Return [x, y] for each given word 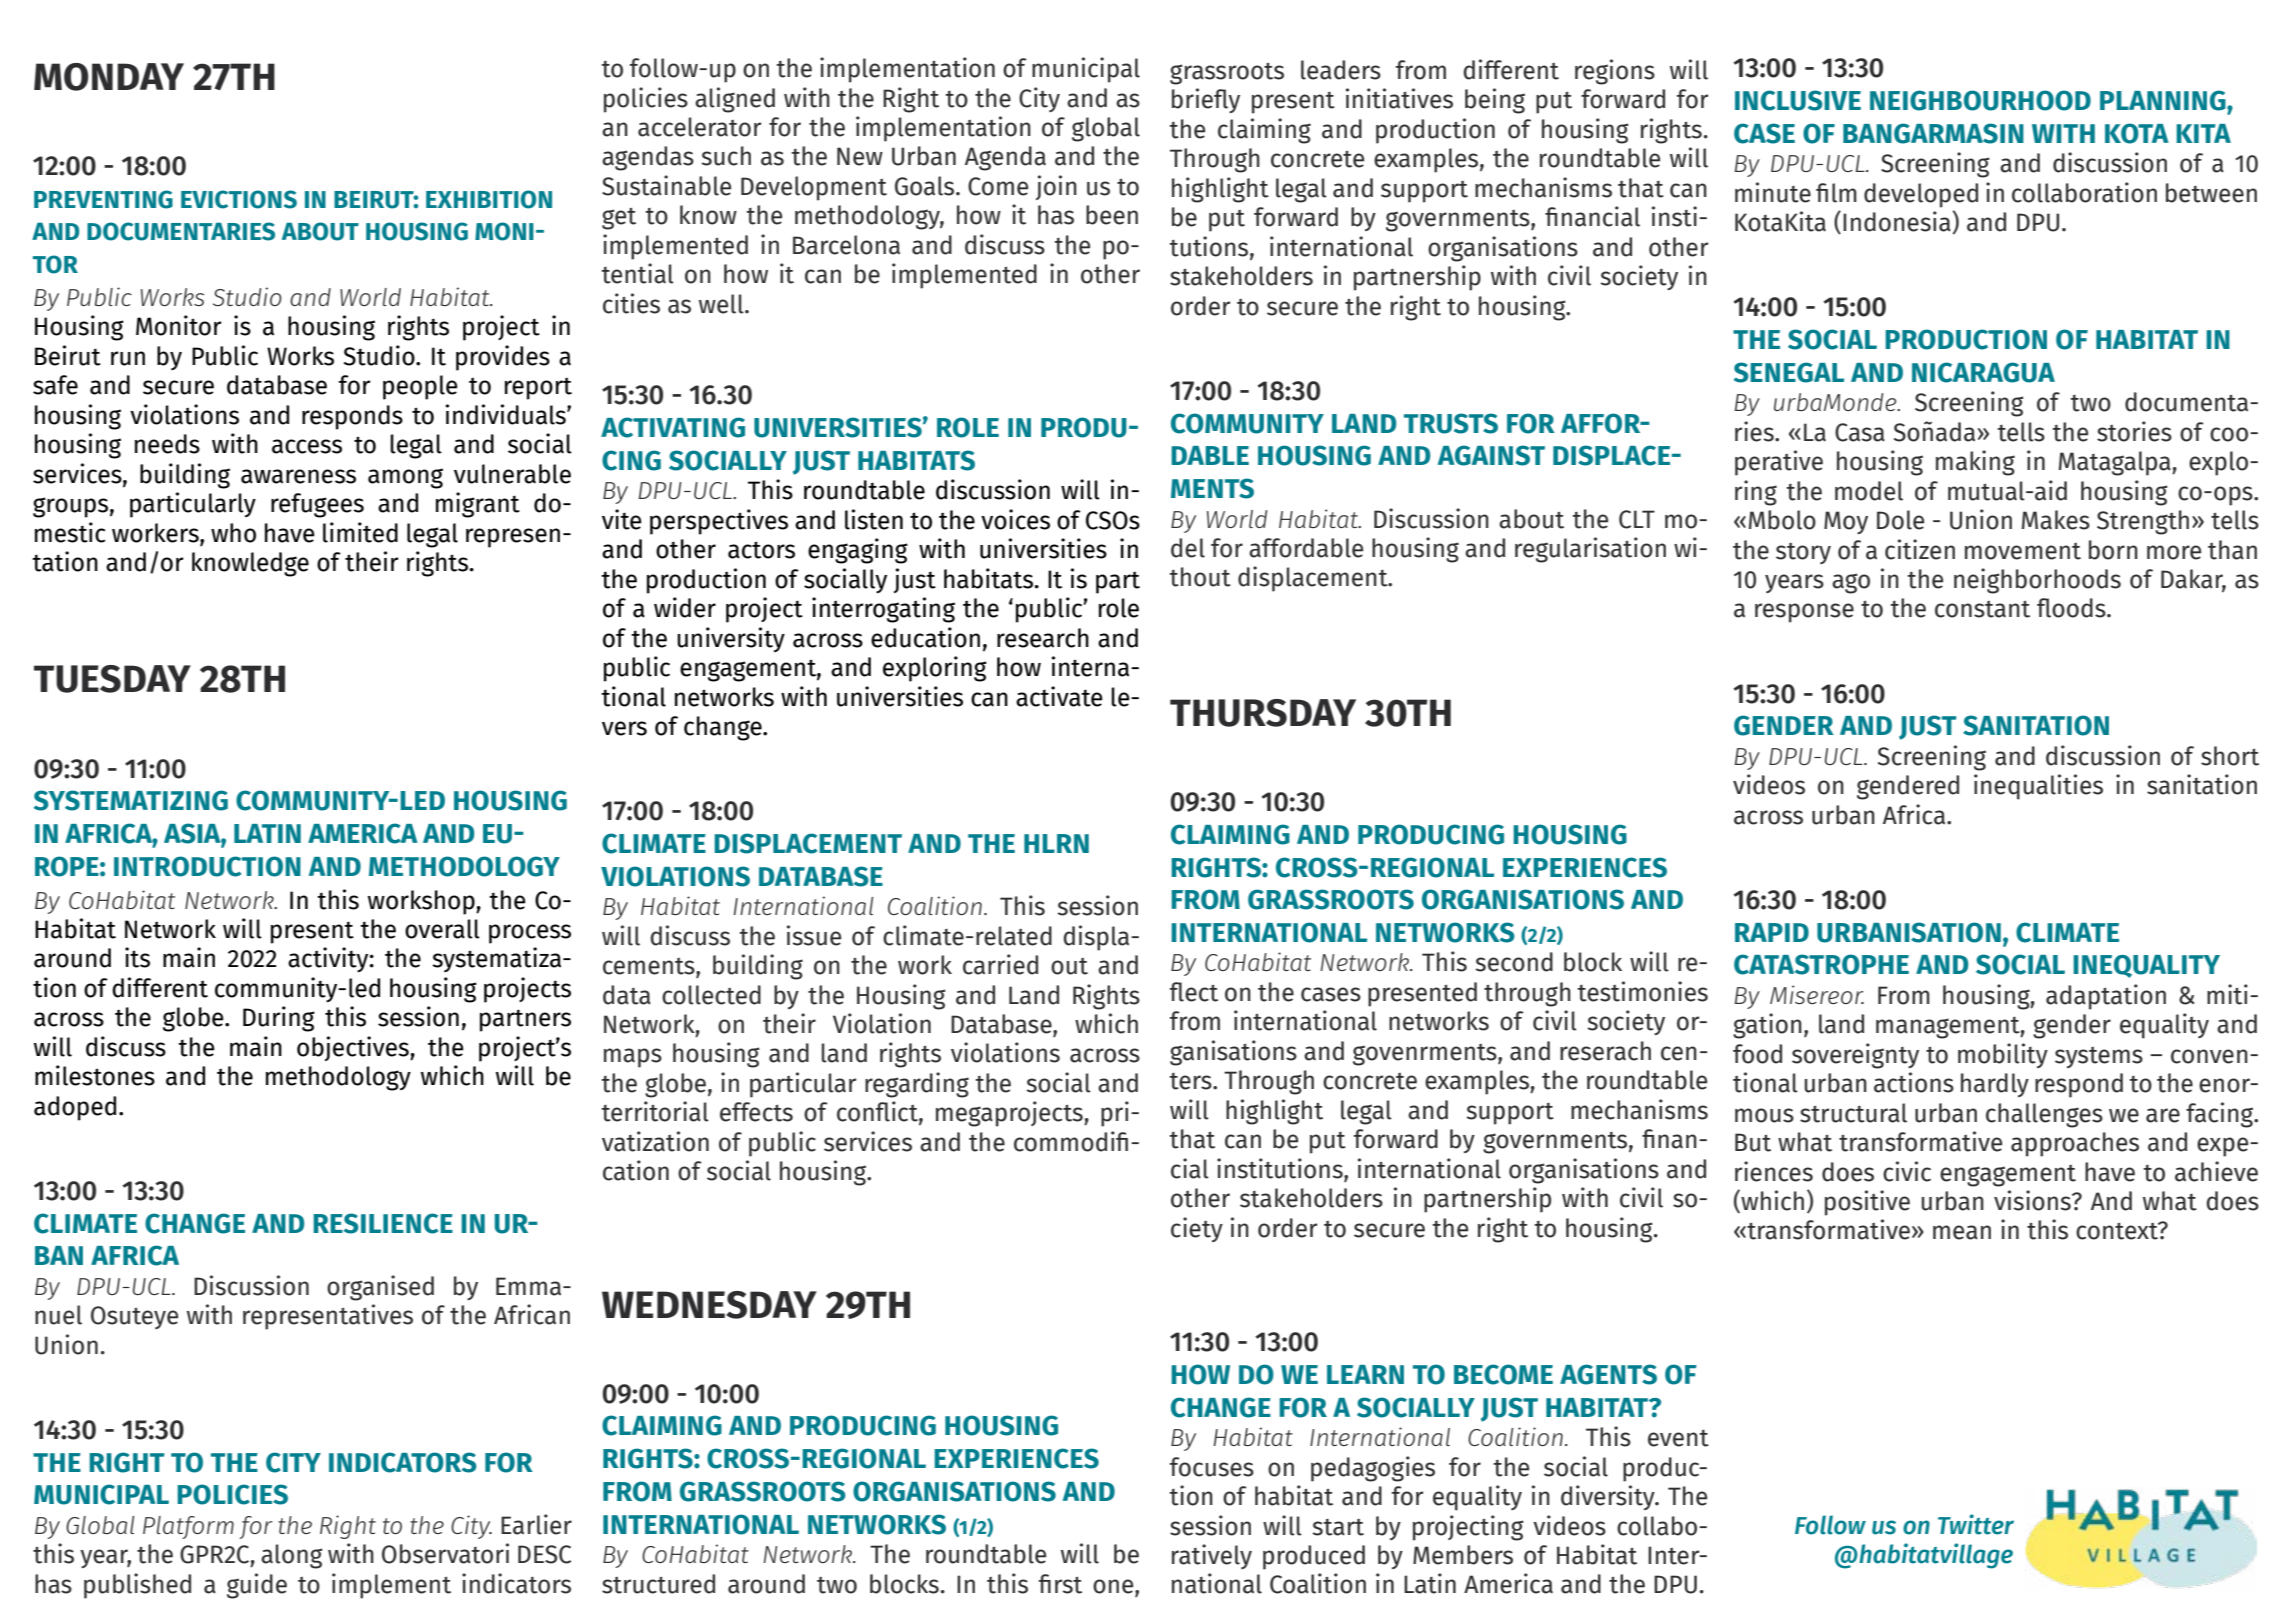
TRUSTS [1451, 423]
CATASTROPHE [1821, 964]
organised [380, 1288]
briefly [1206, 100]
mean [1962, 1232]
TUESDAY [112, 679]
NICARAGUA [1983, 372]
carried [1000, 964]
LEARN [1365, 1374]
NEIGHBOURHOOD [1980, 100]
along [292, 1556]
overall [442, 929]
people [420, 387]
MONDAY [109, 77]
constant [1982, 609]
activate [1059, 696]
